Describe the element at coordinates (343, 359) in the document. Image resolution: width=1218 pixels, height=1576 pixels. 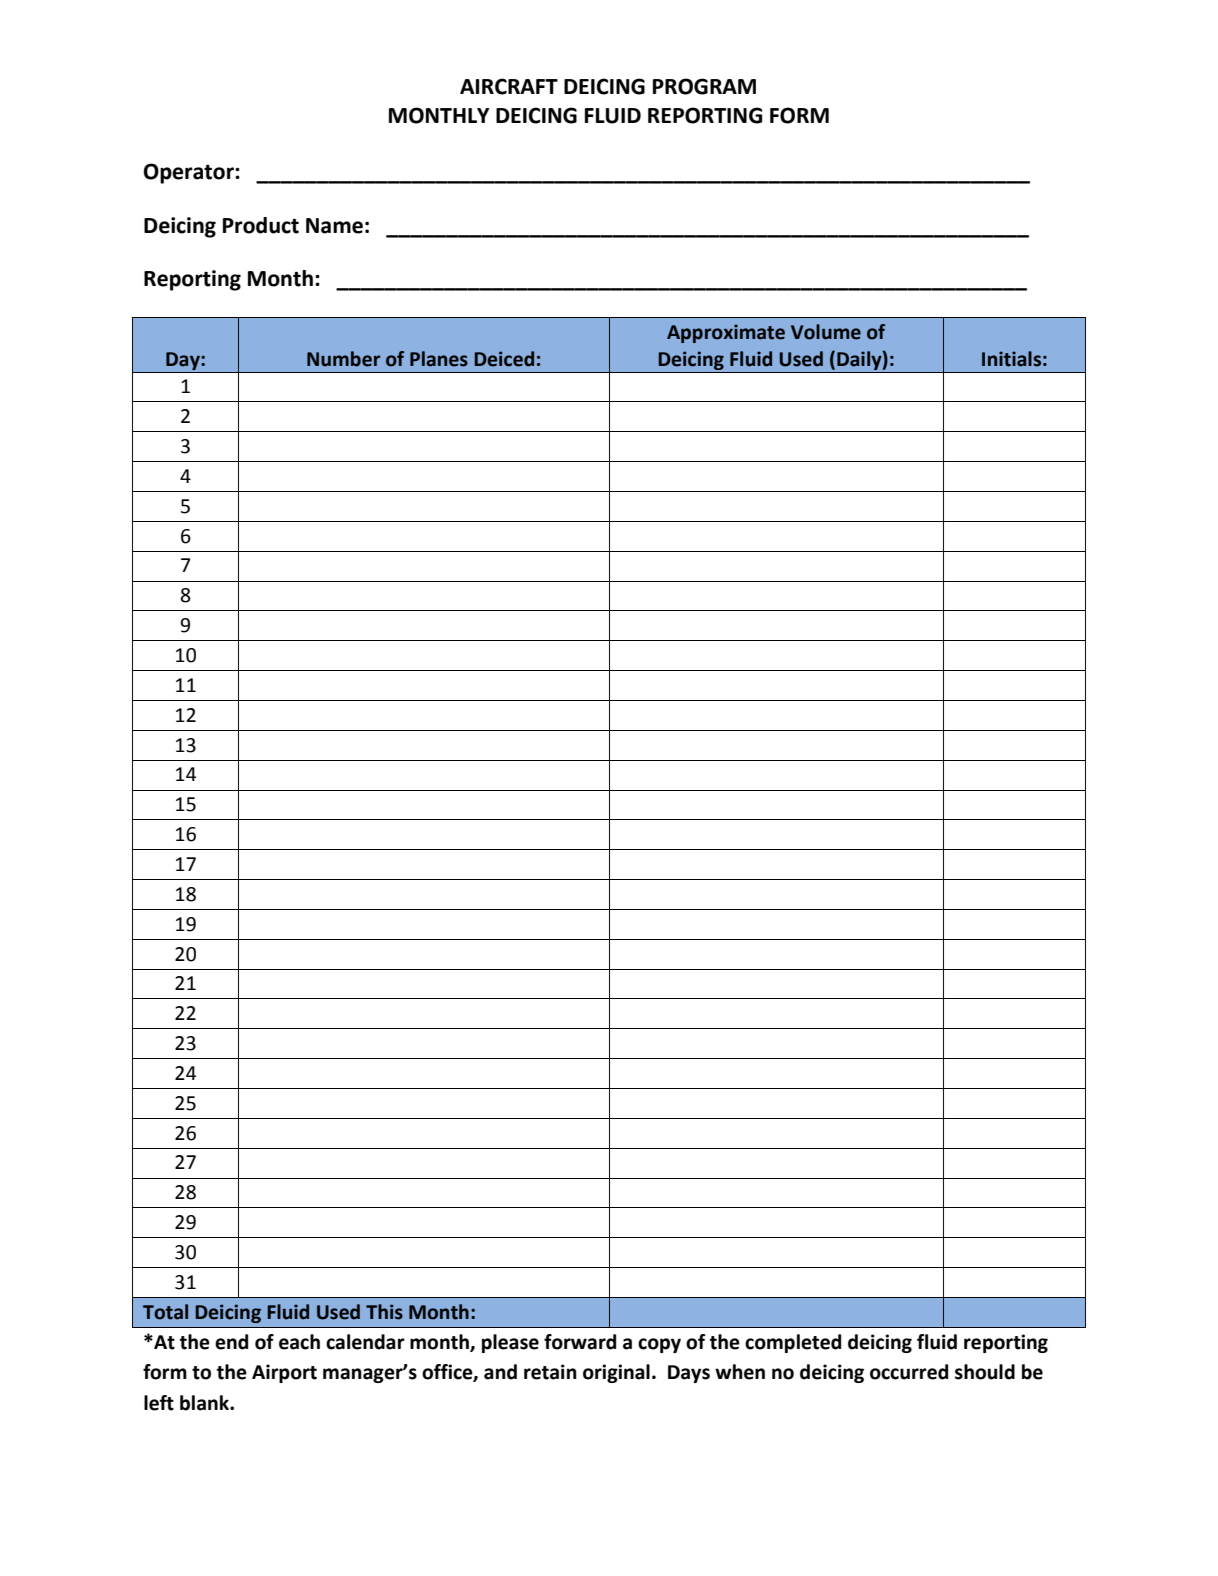
I see `Number` at that location.
